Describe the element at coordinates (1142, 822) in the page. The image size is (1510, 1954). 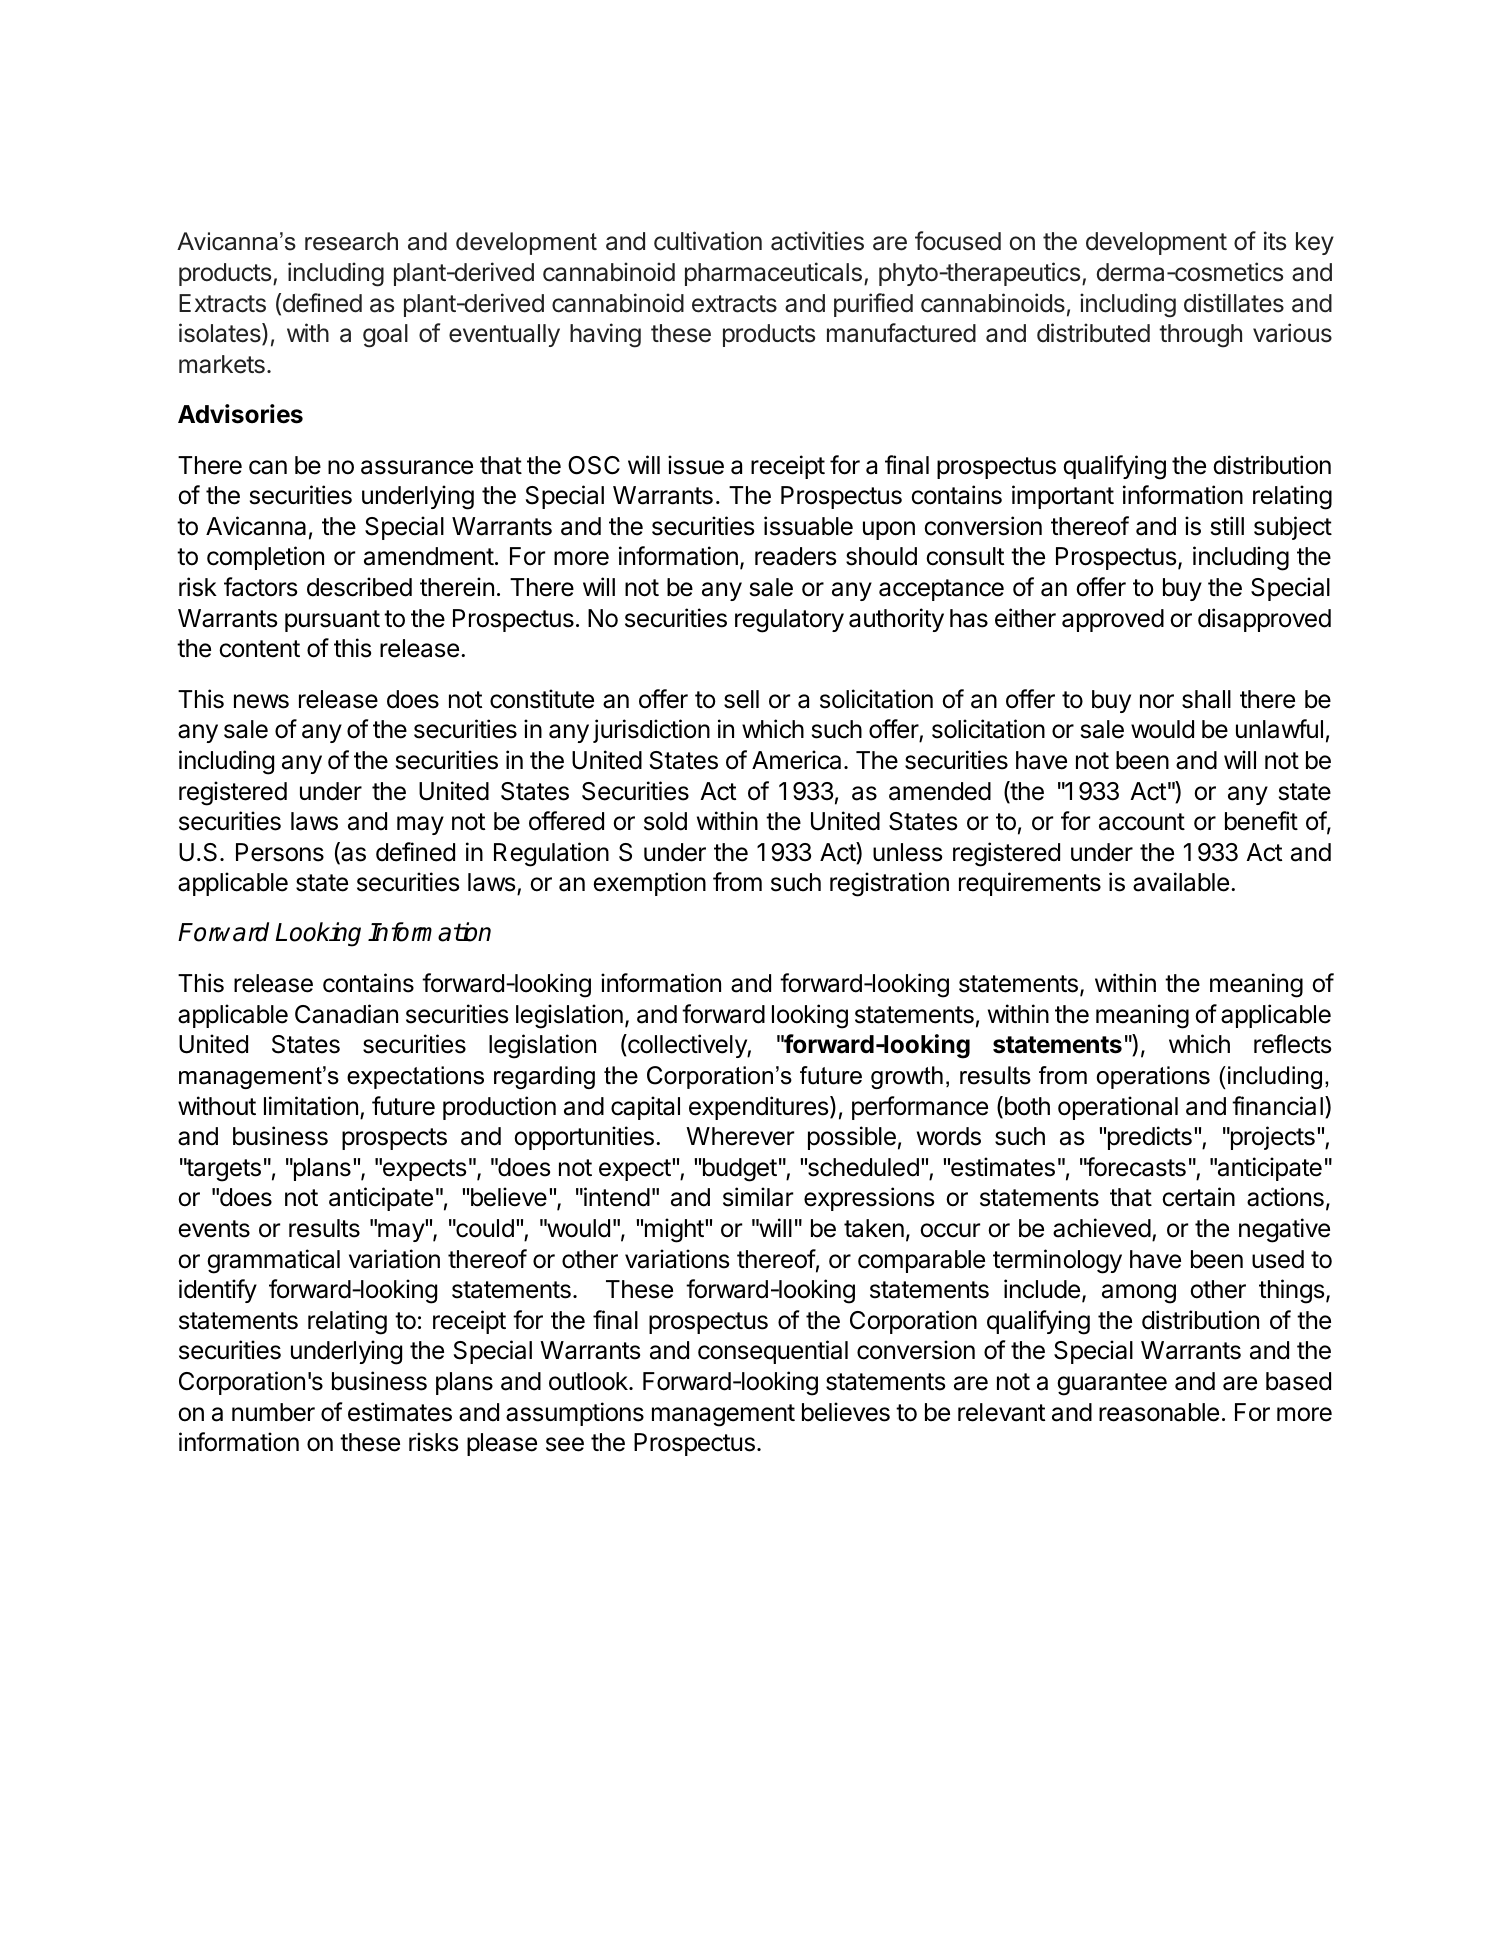
I see `account` at that location.
